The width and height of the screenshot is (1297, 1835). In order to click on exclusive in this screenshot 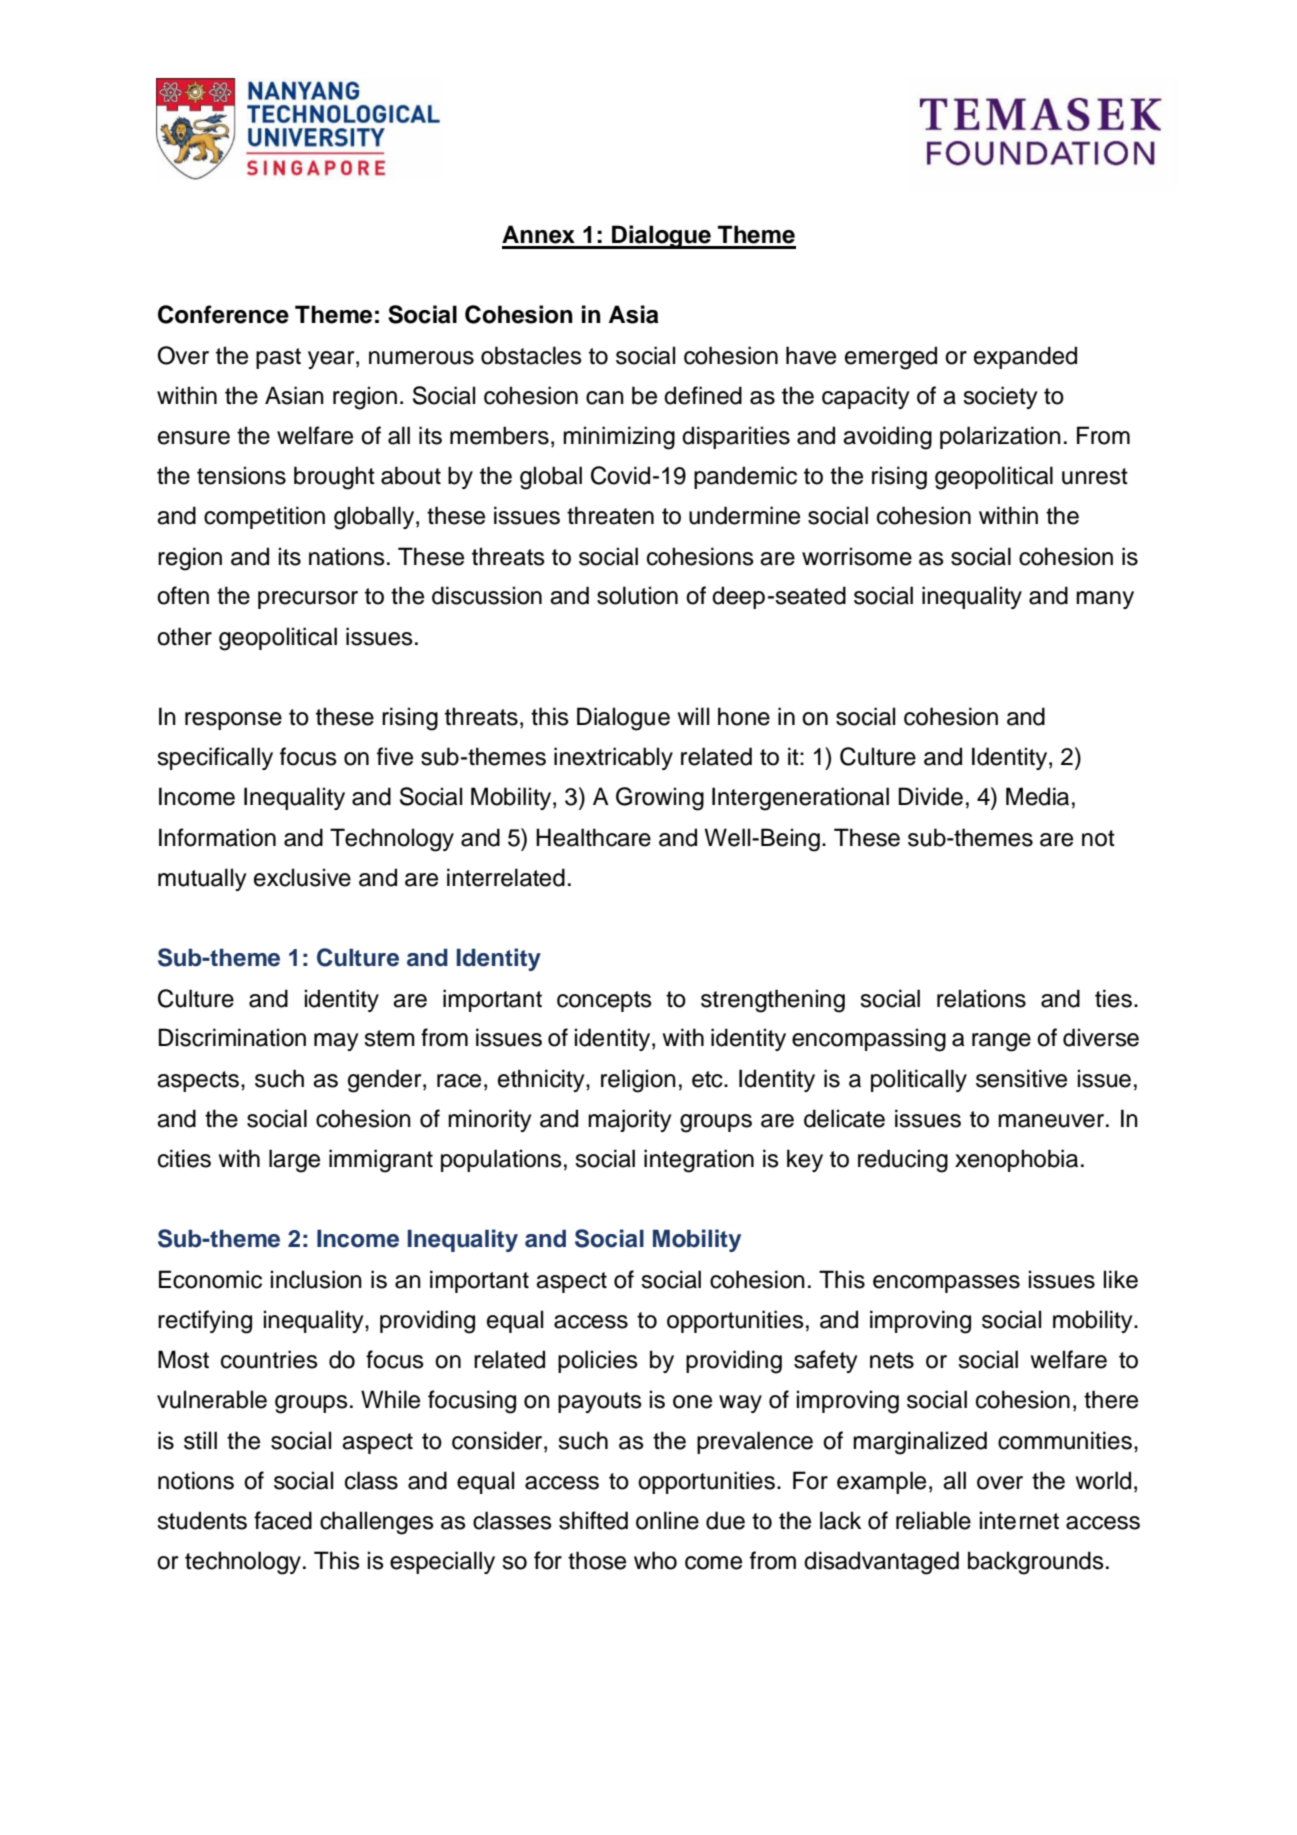, I will do `click(302, 877)`.
